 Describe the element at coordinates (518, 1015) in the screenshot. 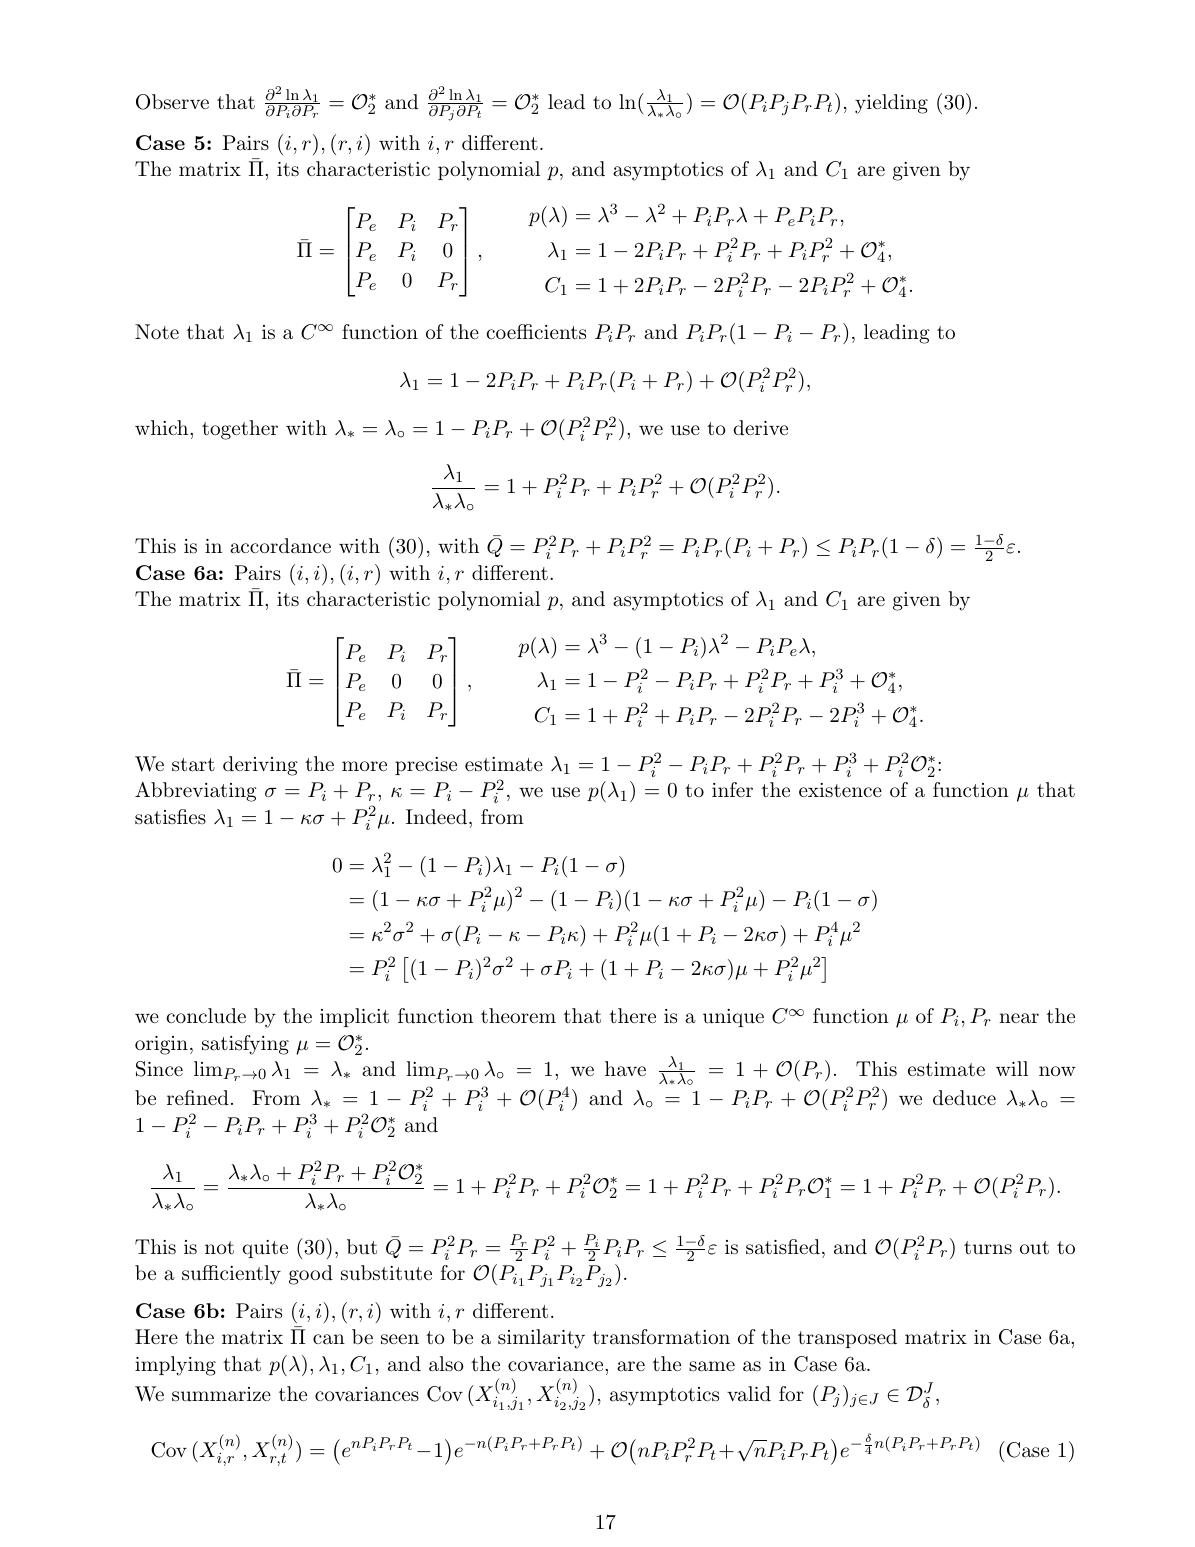

I see `theorem` at that location.
